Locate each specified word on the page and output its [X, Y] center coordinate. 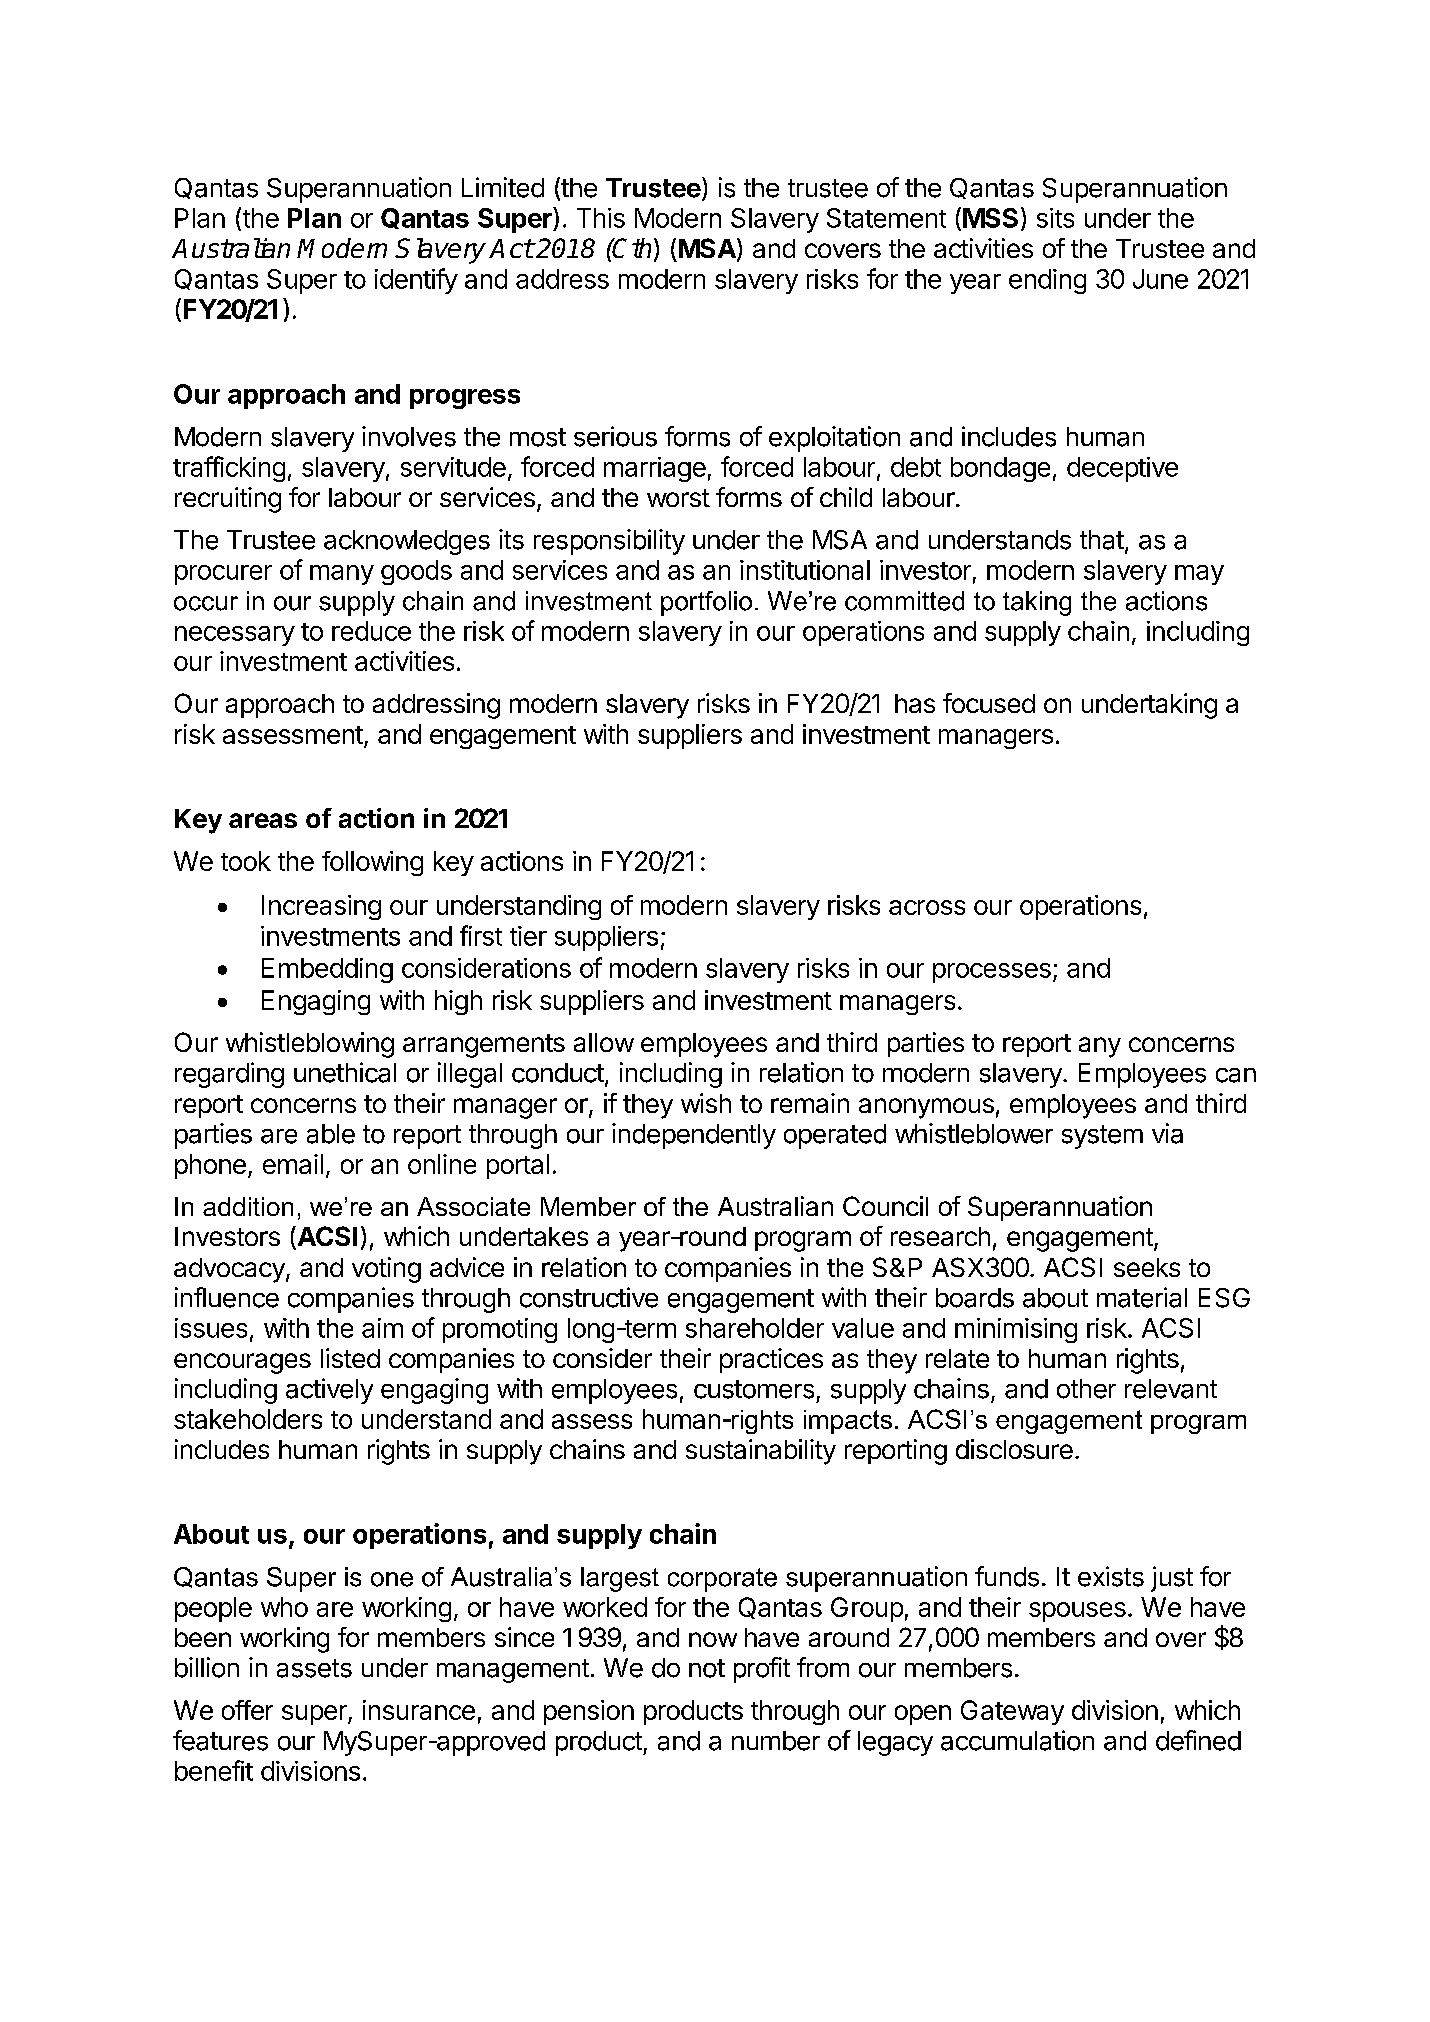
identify [416, 281]
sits [1055, 218]
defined [1198, 1740]
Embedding [327, 970]
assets [314, 1668]
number [776, 1741]
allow [604, 1042]
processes [992, 973]
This [601, 218]
